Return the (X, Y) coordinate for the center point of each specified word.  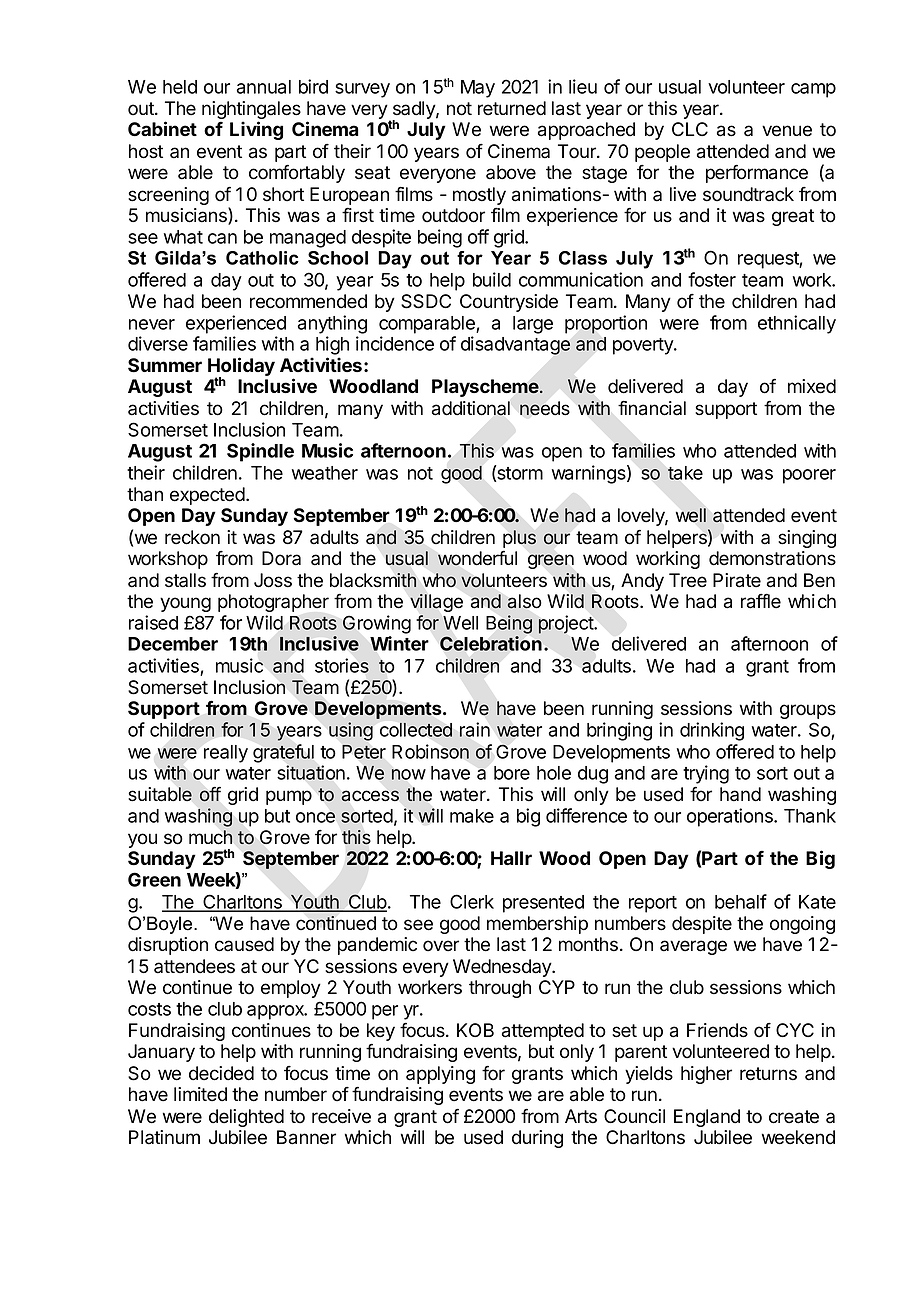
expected (207, 496)
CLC (690, 129)
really (226, 754)
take (685, 473)
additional (471, 408)
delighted (246, 1118)
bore (512, 773)
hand (740, 794)
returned (512, 108)
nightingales (251, 111)
